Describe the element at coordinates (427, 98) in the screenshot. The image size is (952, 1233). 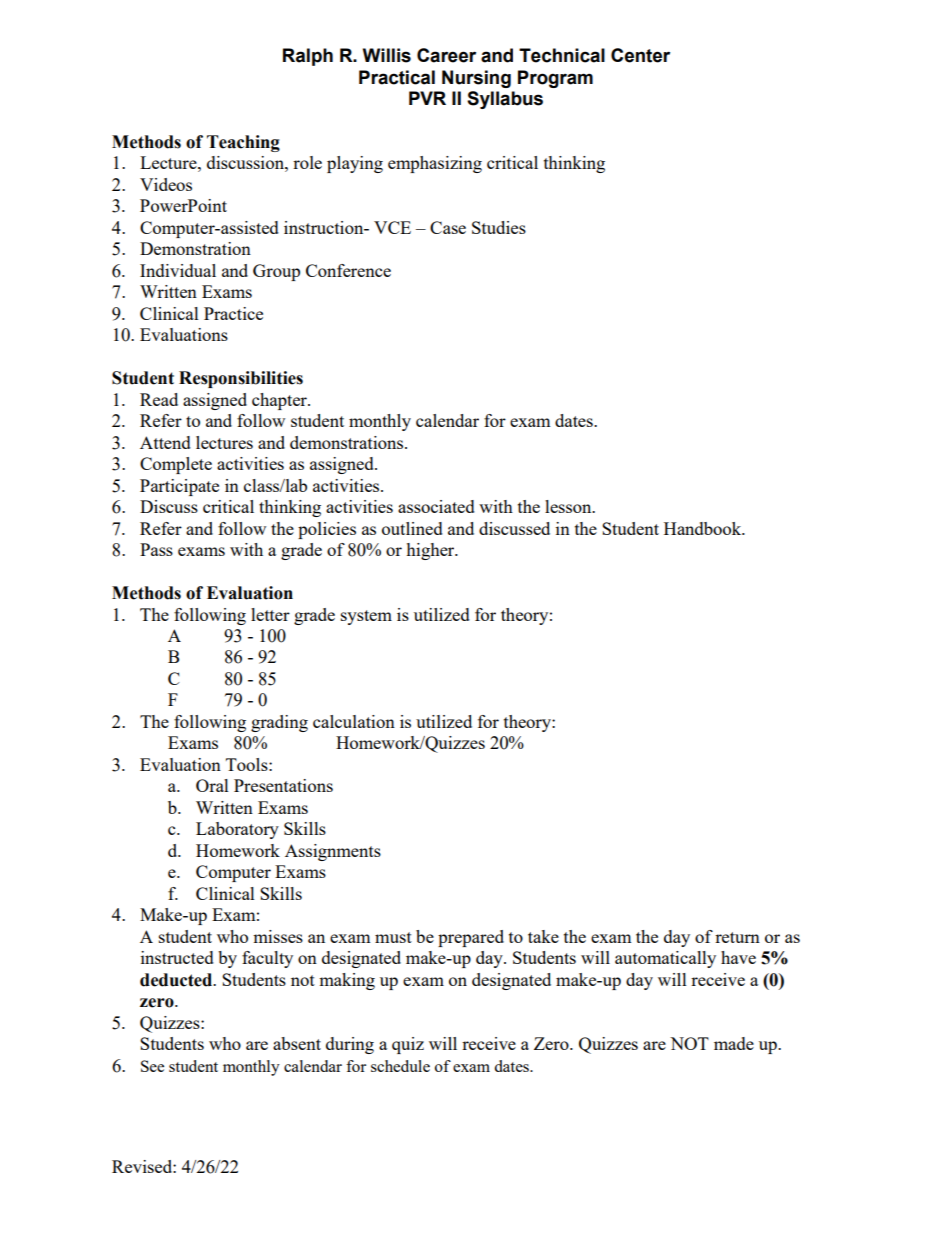
I see `PVR` at that location.
